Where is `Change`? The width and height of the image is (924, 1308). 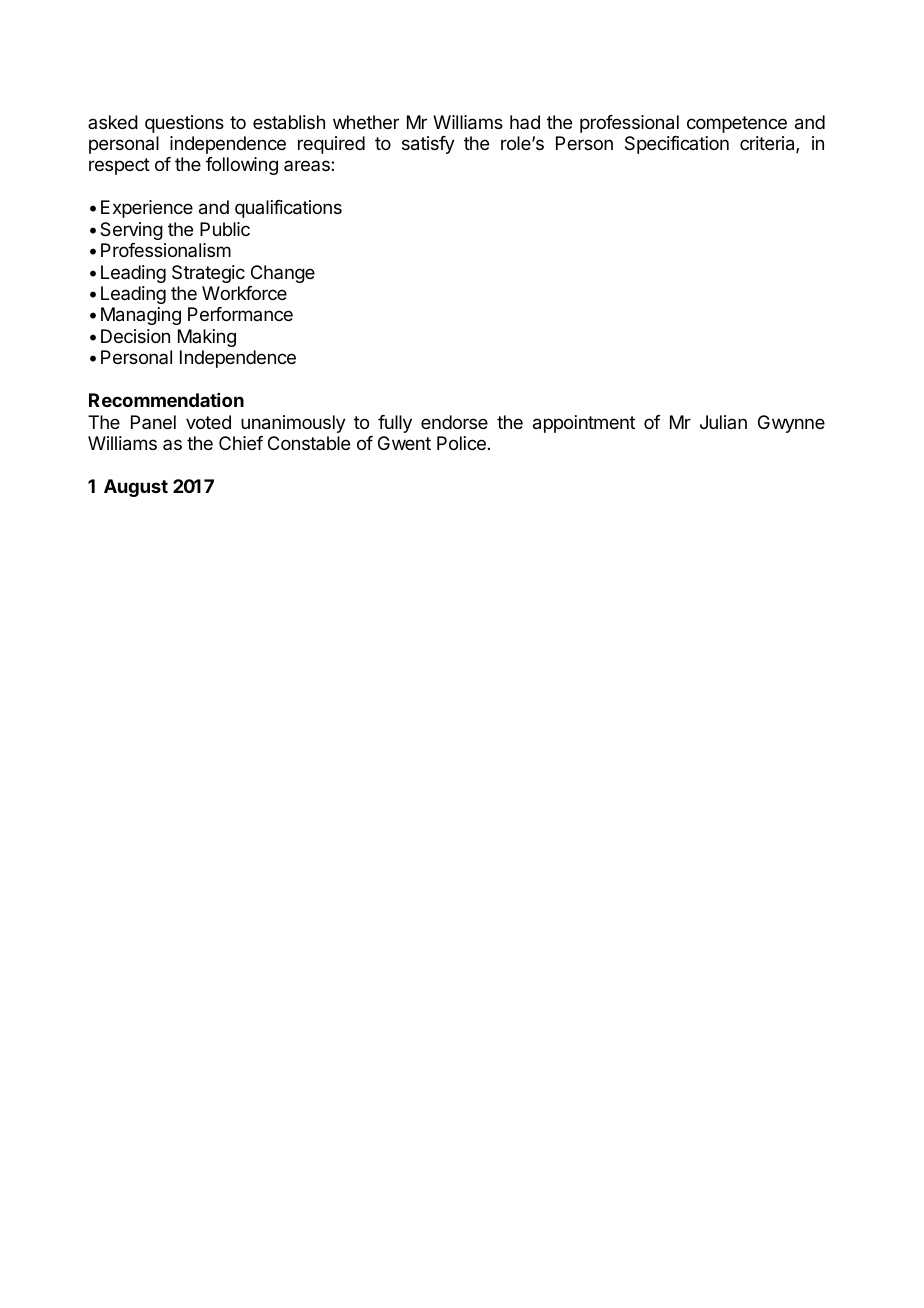 Change is located at coordinates (283, 274).
